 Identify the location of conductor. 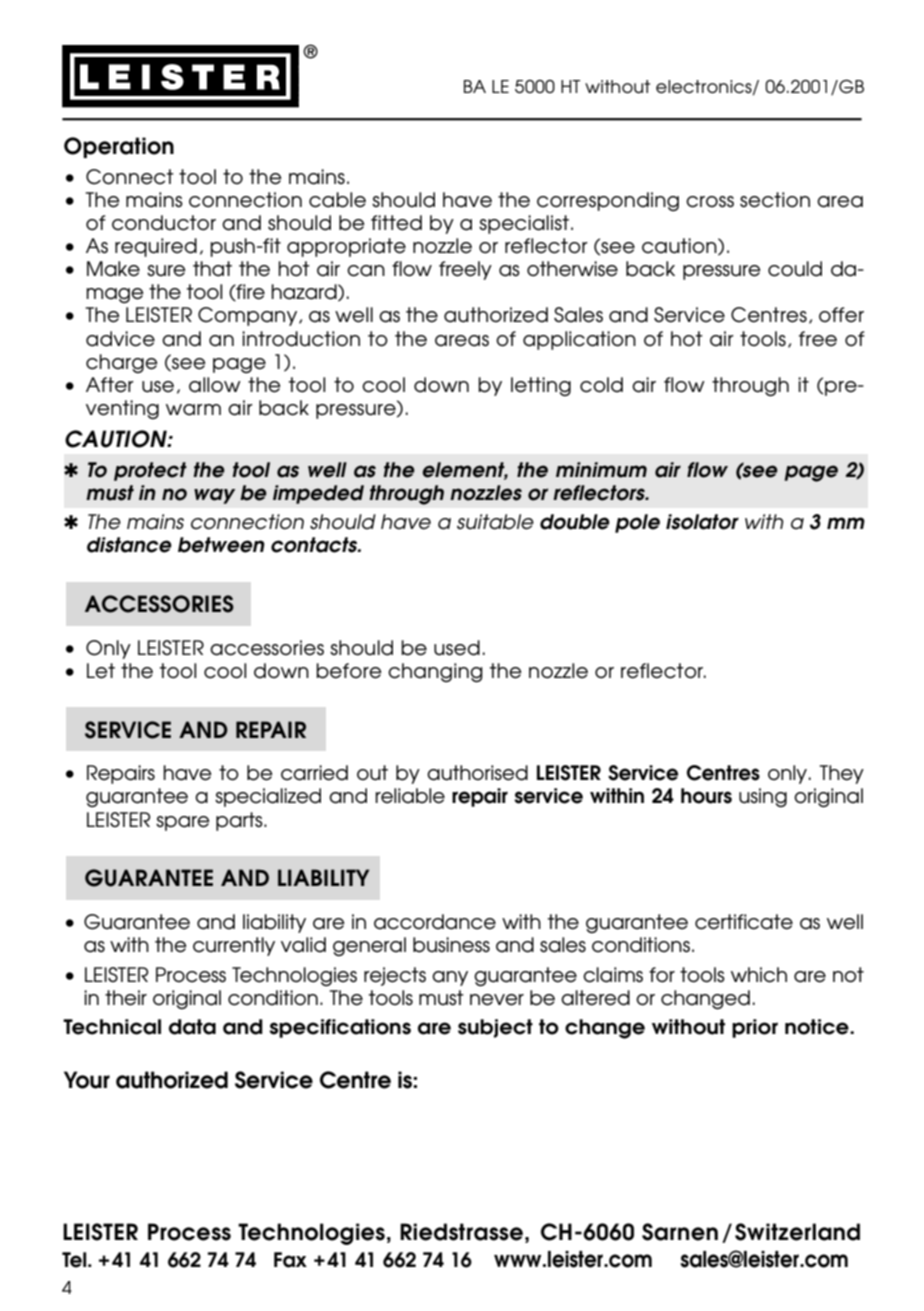
(164, 223).
